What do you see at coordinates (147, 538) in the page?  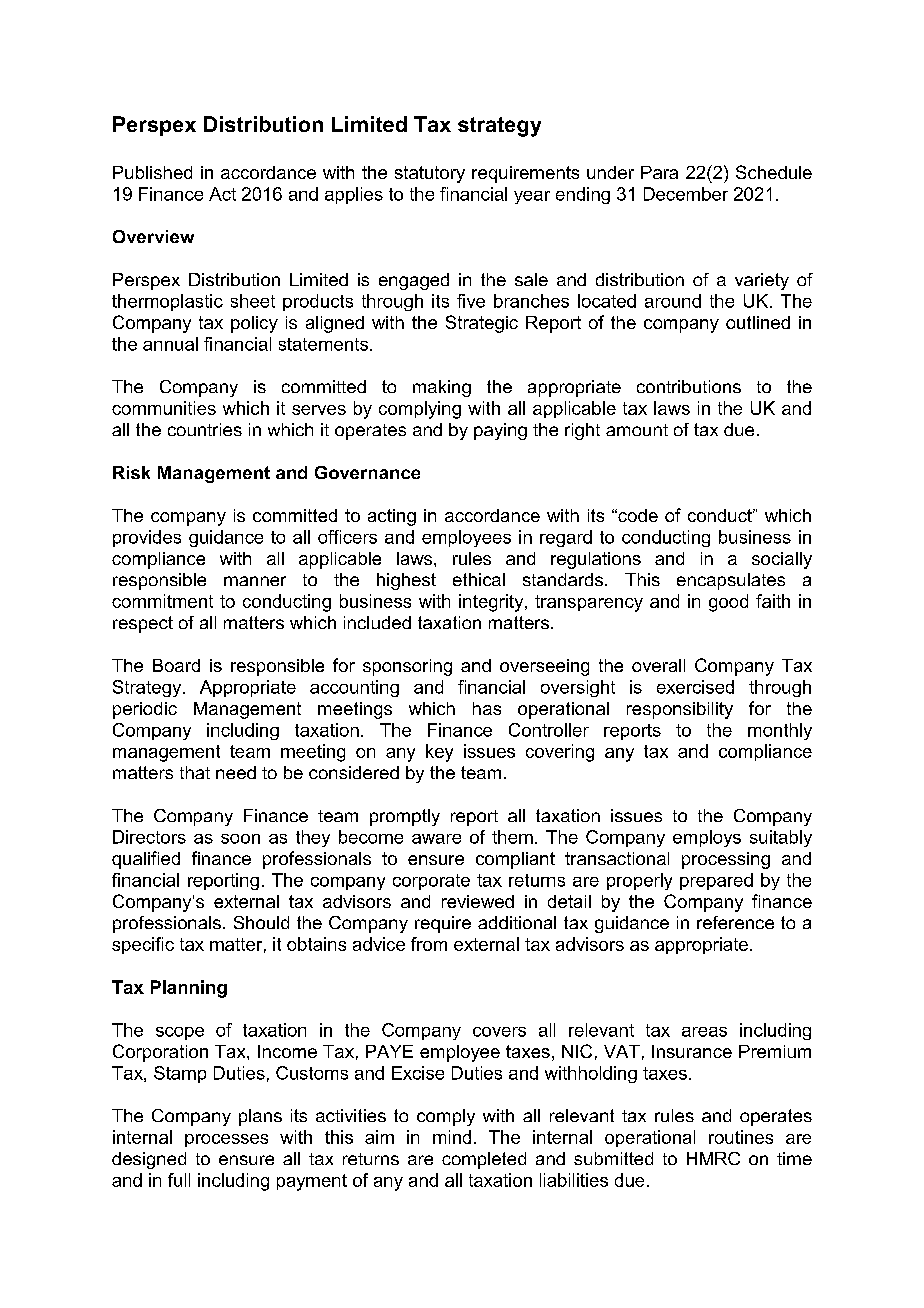 I see `provides` at bounding box center [147, 538].
